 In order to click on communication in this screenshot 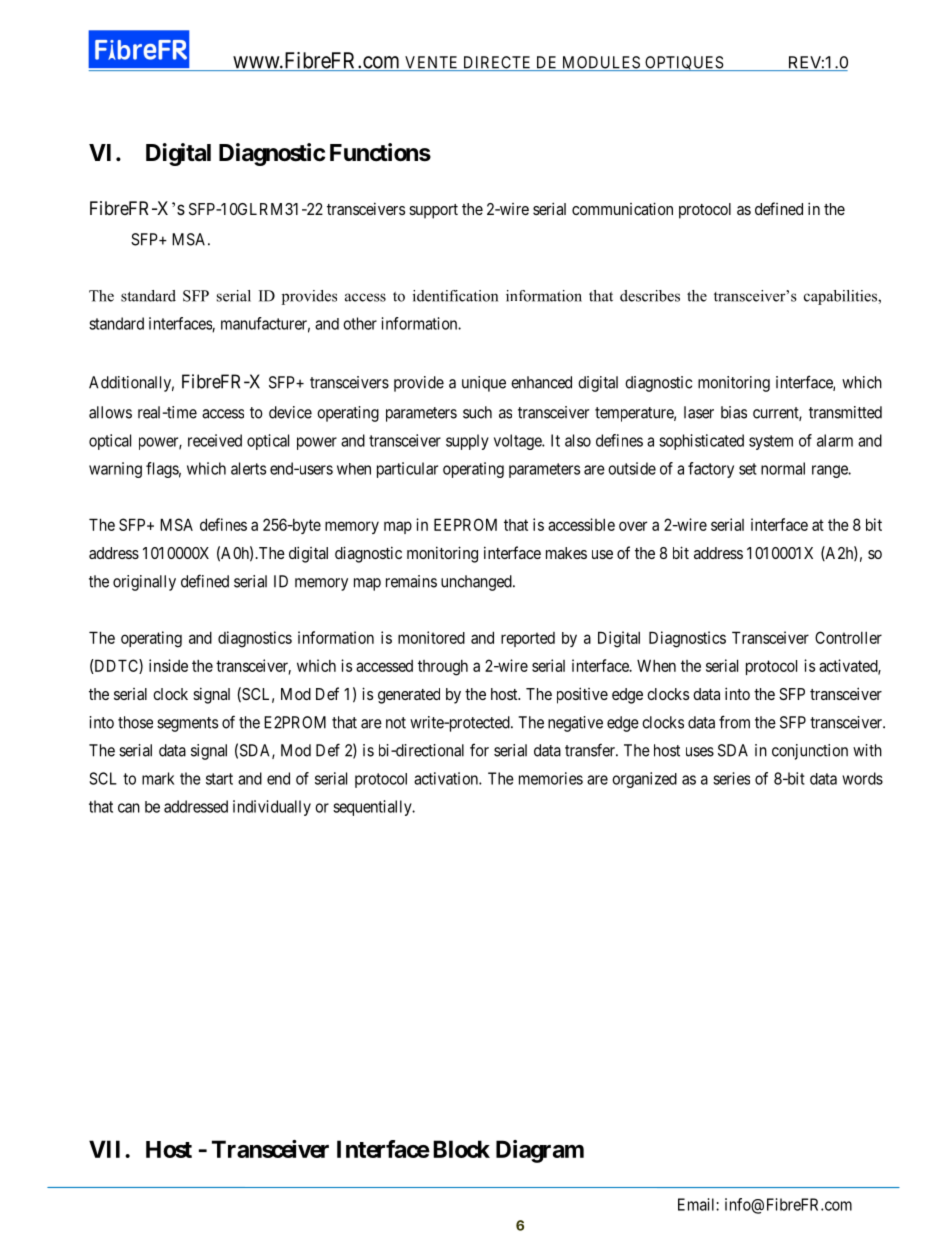, I will do `click(622, 208)`.
